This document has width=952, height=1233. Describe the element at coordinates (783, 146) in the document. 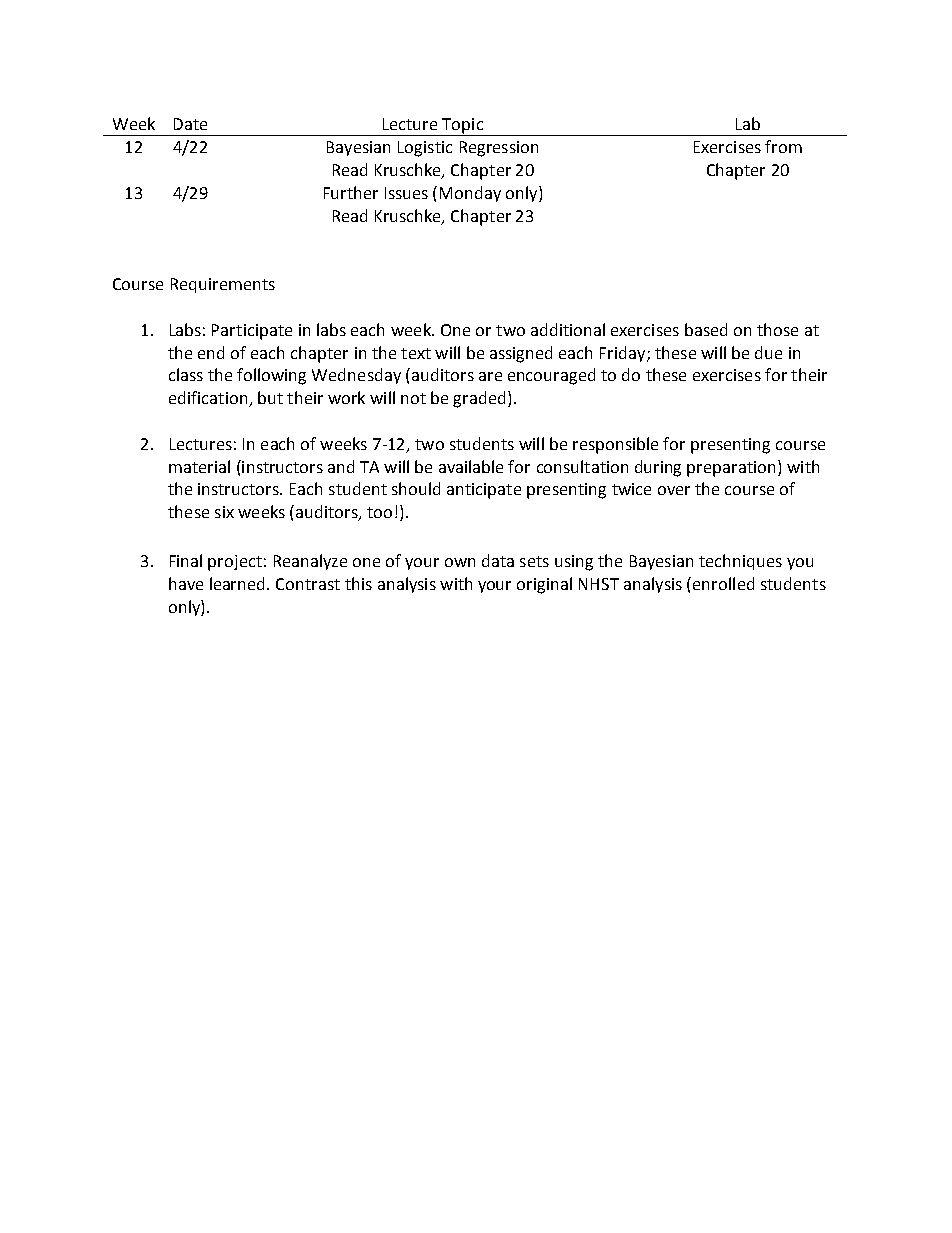

I see `from` at that location.
